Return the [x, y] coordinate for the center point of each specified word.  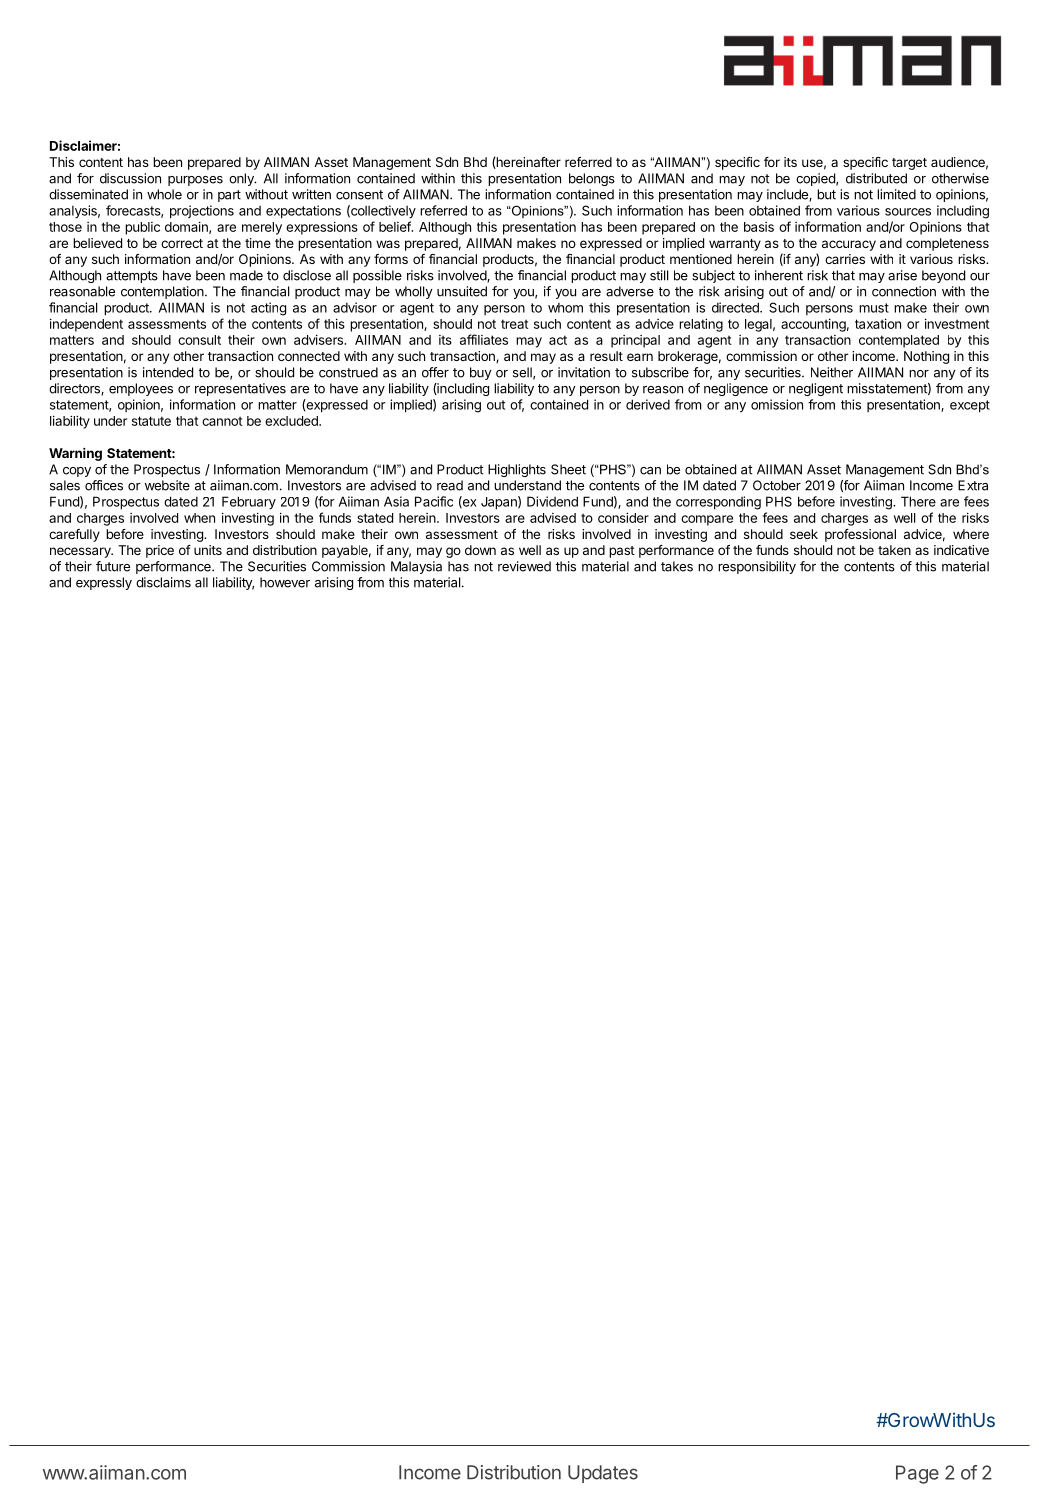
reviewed [524, 566]
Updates [603, 1474]
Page [917, 1474]
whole [164, 194]
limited [896, 194]
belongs [592, 179]
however [285, 582]
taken [894, 550]
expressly [104, 583]
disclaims [163, 582]
